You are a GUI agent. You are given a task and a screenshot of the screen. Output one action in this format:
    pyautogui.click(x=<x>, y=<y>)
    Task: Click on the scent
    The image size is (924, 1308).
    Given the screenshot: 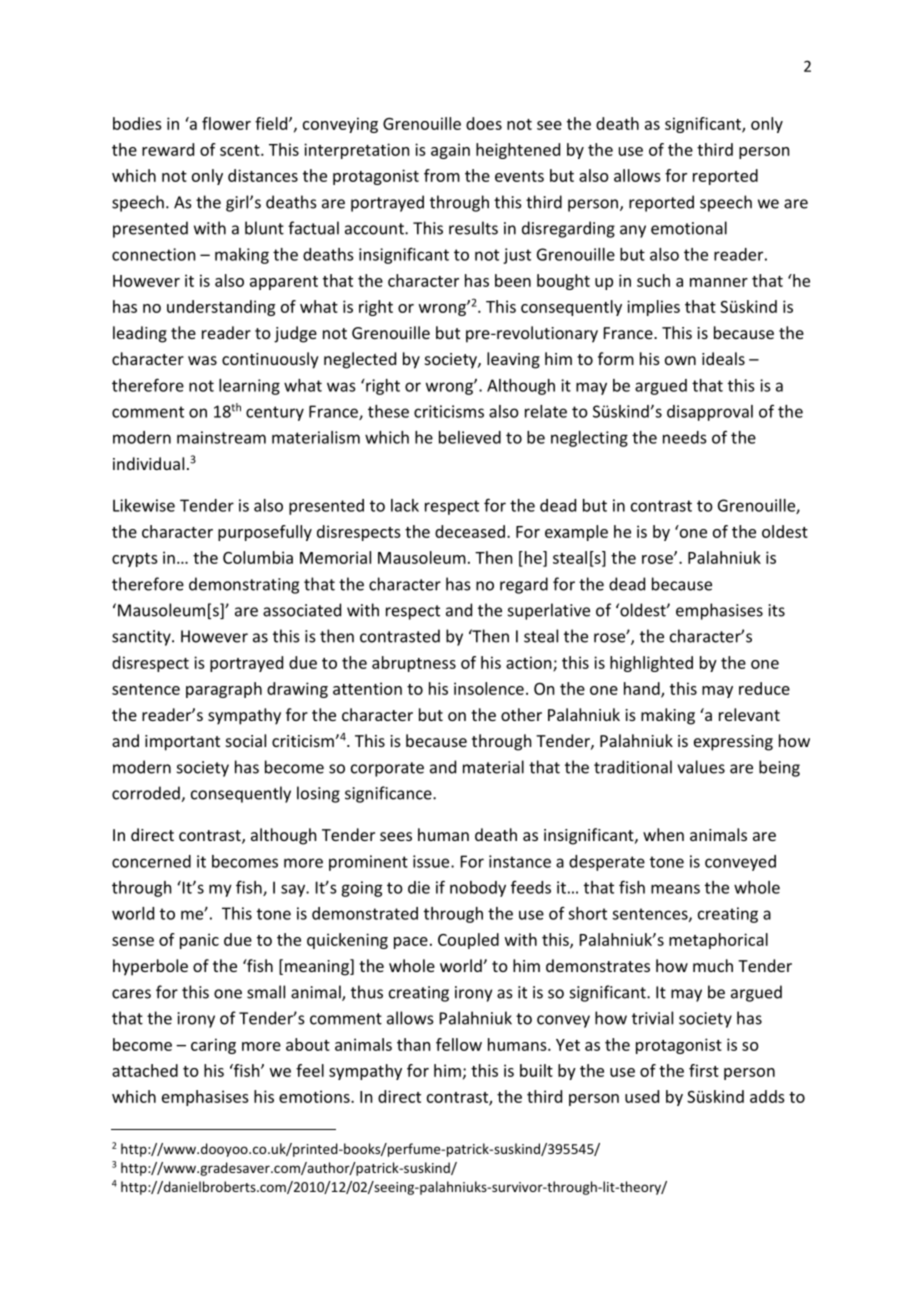 What is the action you would take?
    pyautogui.click(x=241, y=150)
